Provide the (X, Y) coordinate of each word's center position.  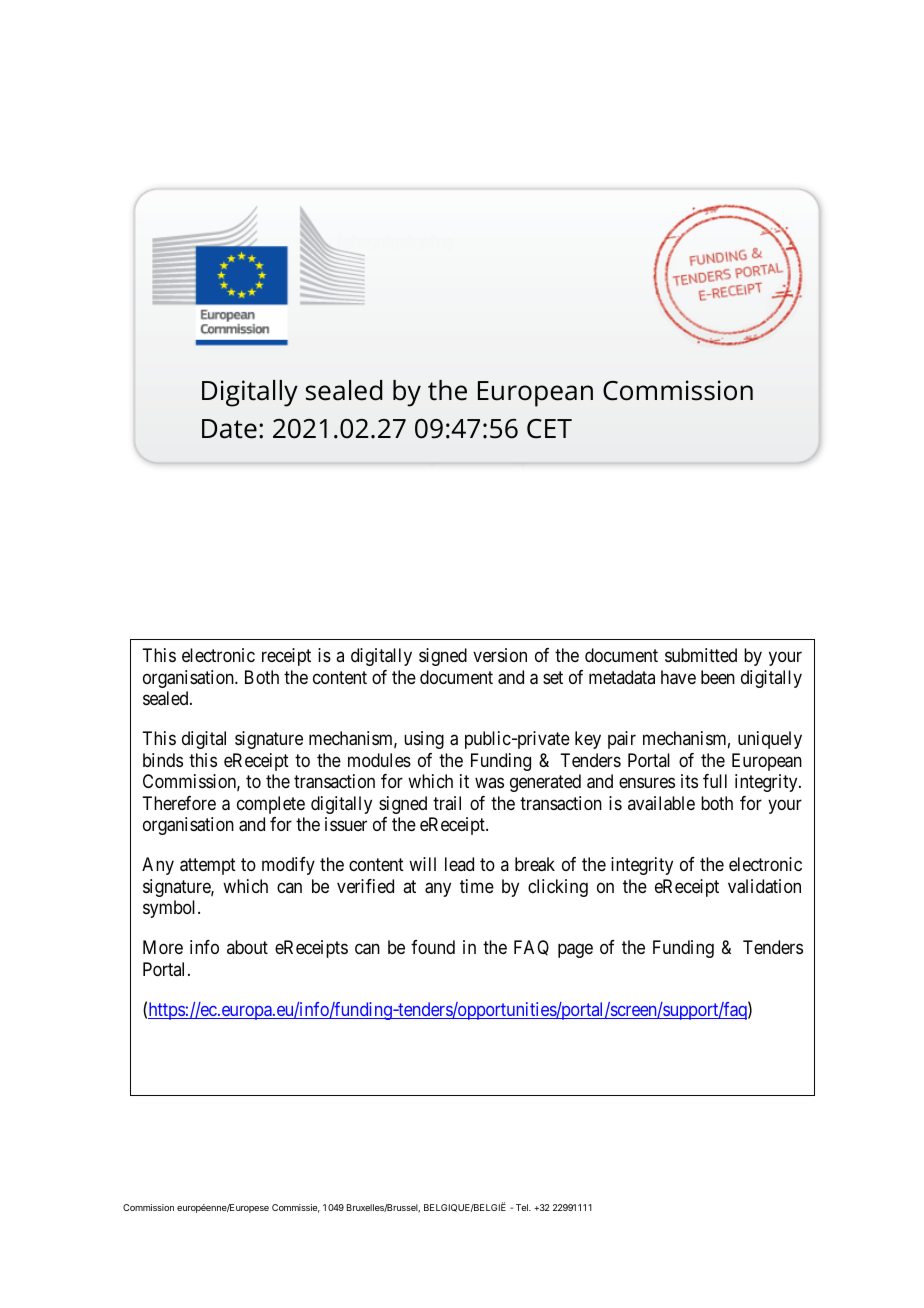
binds (163, 760)
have (678, 677)
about (247, 947)
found (433, 947)
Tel (523, 1207)
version (500, 655)
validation (764, 886)
